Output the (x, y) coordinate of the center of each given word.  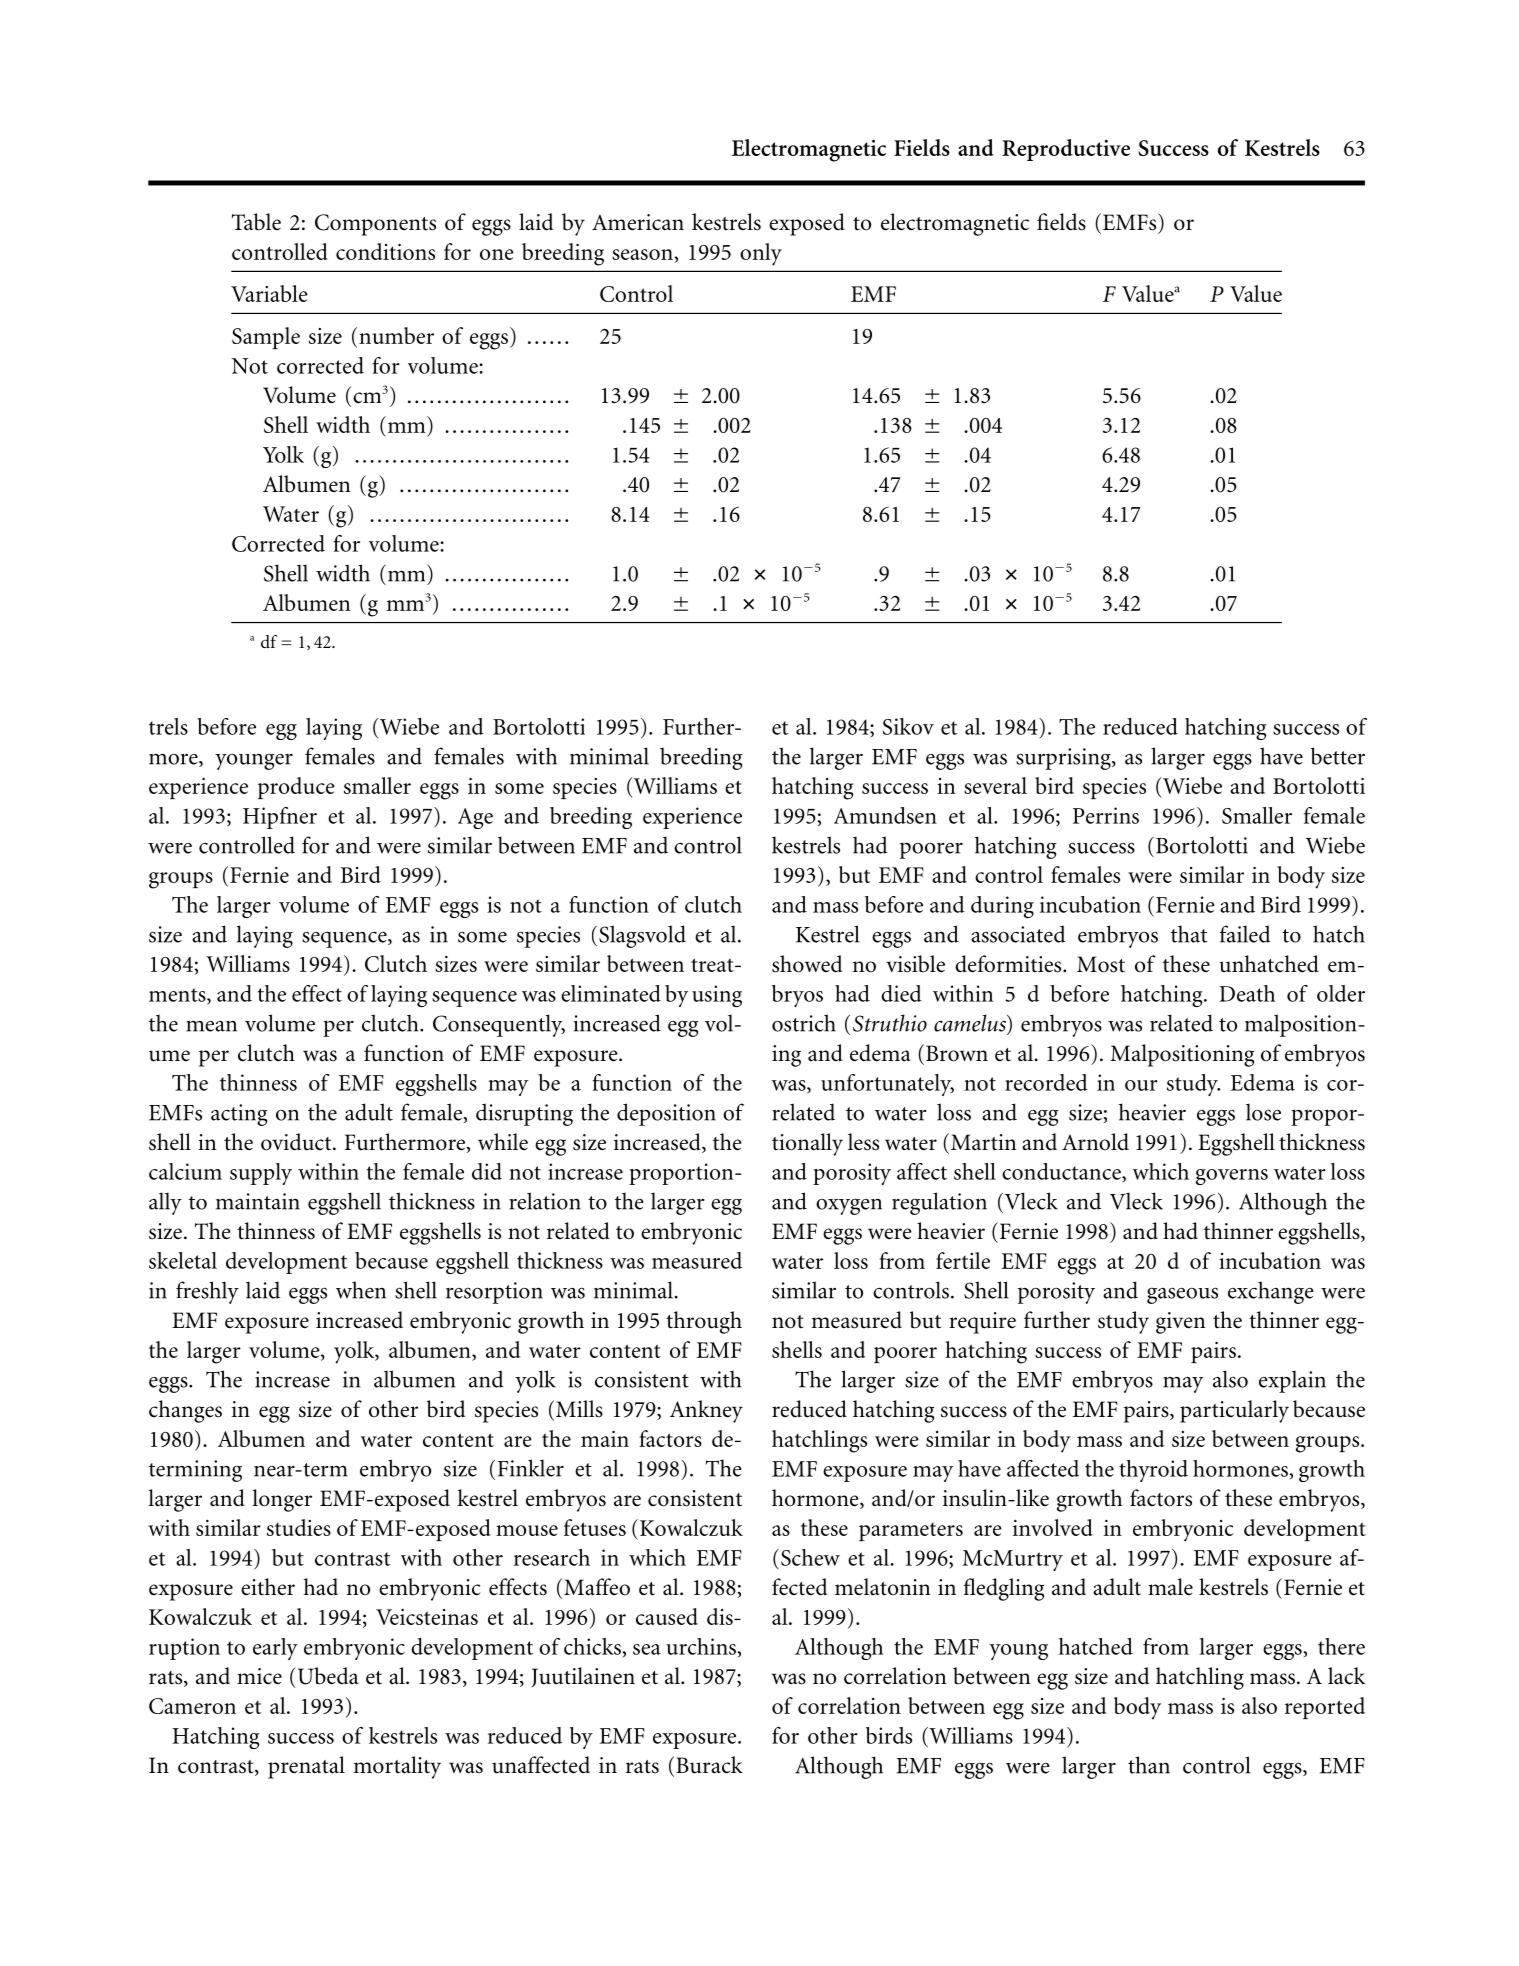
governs (1232, 1177)
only (761, 254)
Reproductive (1066, 150)
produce (296, 788)
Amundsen (885, 815)
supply (261, 1174)
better (1337, 756)
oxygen (849, 1207)
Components (375, 225)
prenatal (306, 1767)
